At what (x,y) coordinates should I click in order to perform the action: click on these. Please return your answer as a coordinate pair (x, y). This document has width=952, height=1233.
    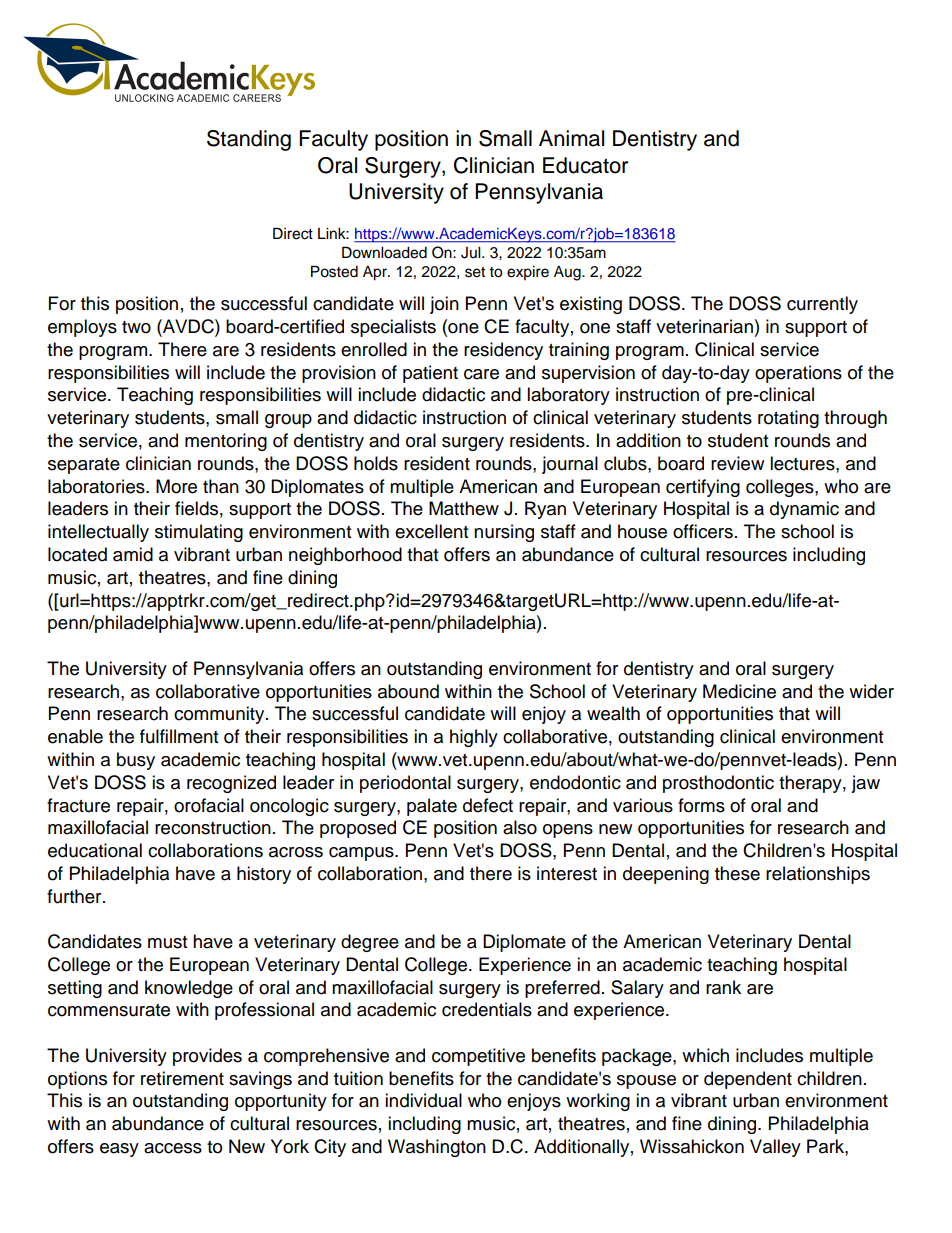
    Looking at the image, I should click on (737, 873).
